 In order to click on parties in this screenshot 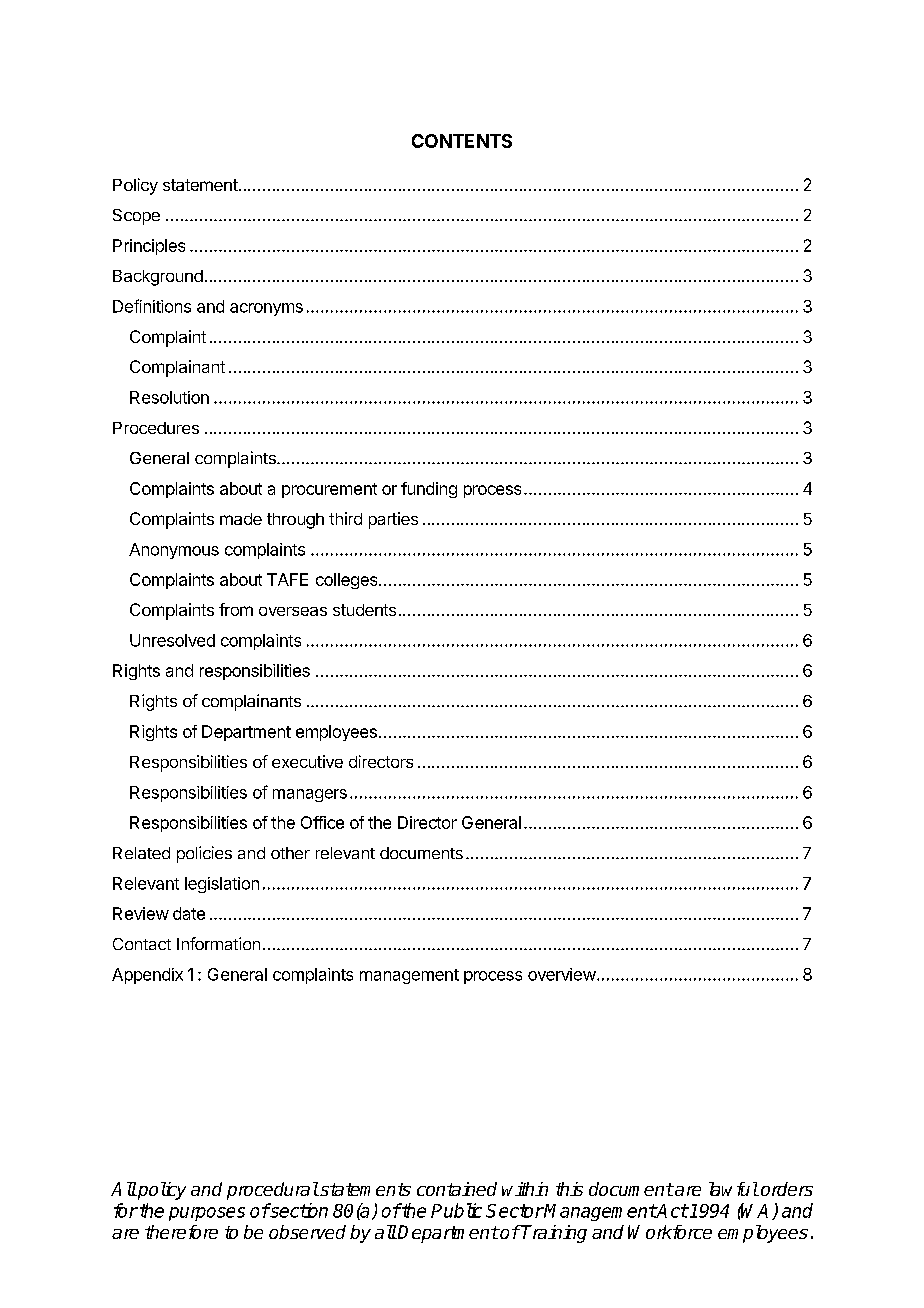, I will do `click(393, 520)`.
